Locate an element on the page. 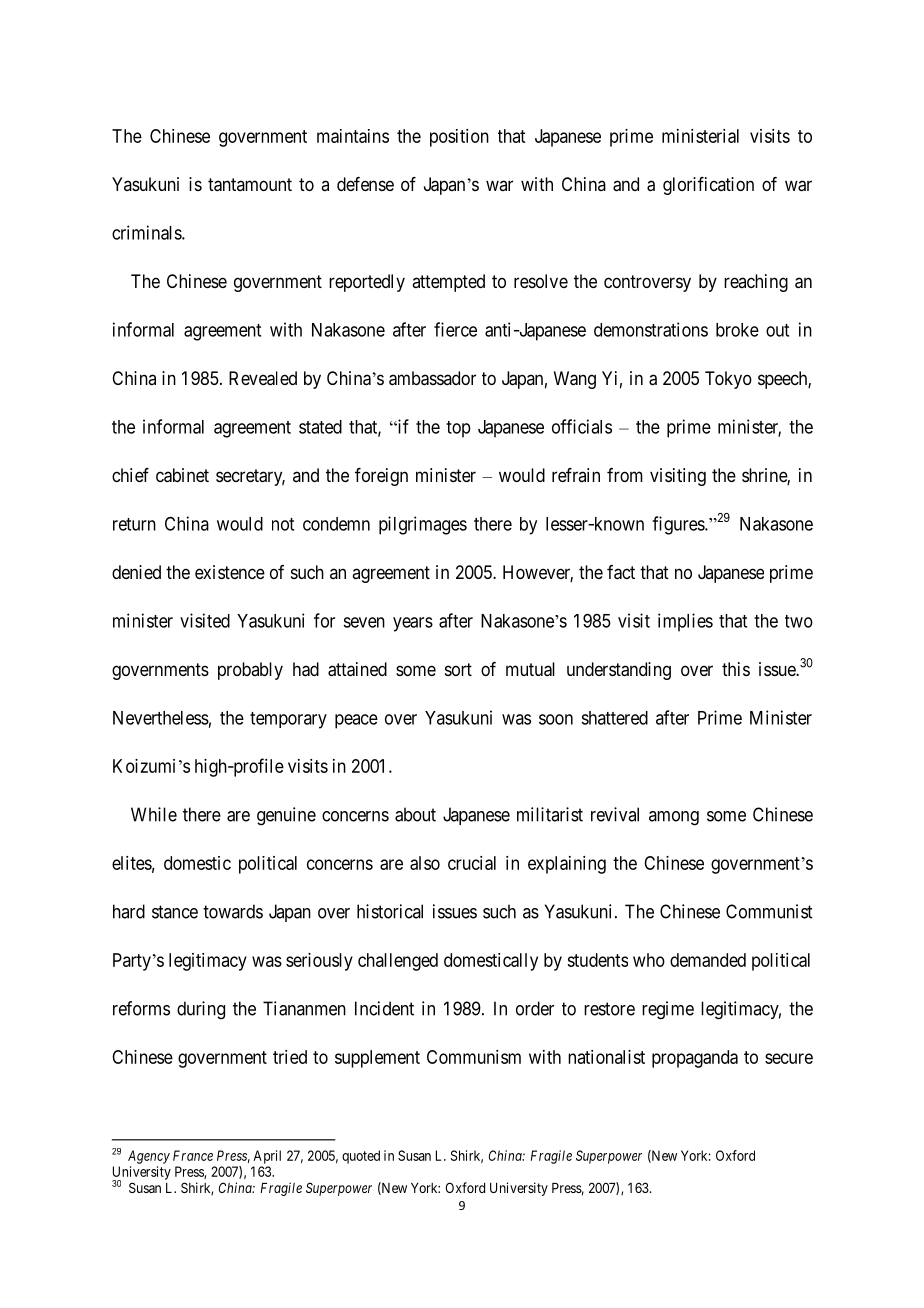  propaganda is located at coordinates (695, 1059).
